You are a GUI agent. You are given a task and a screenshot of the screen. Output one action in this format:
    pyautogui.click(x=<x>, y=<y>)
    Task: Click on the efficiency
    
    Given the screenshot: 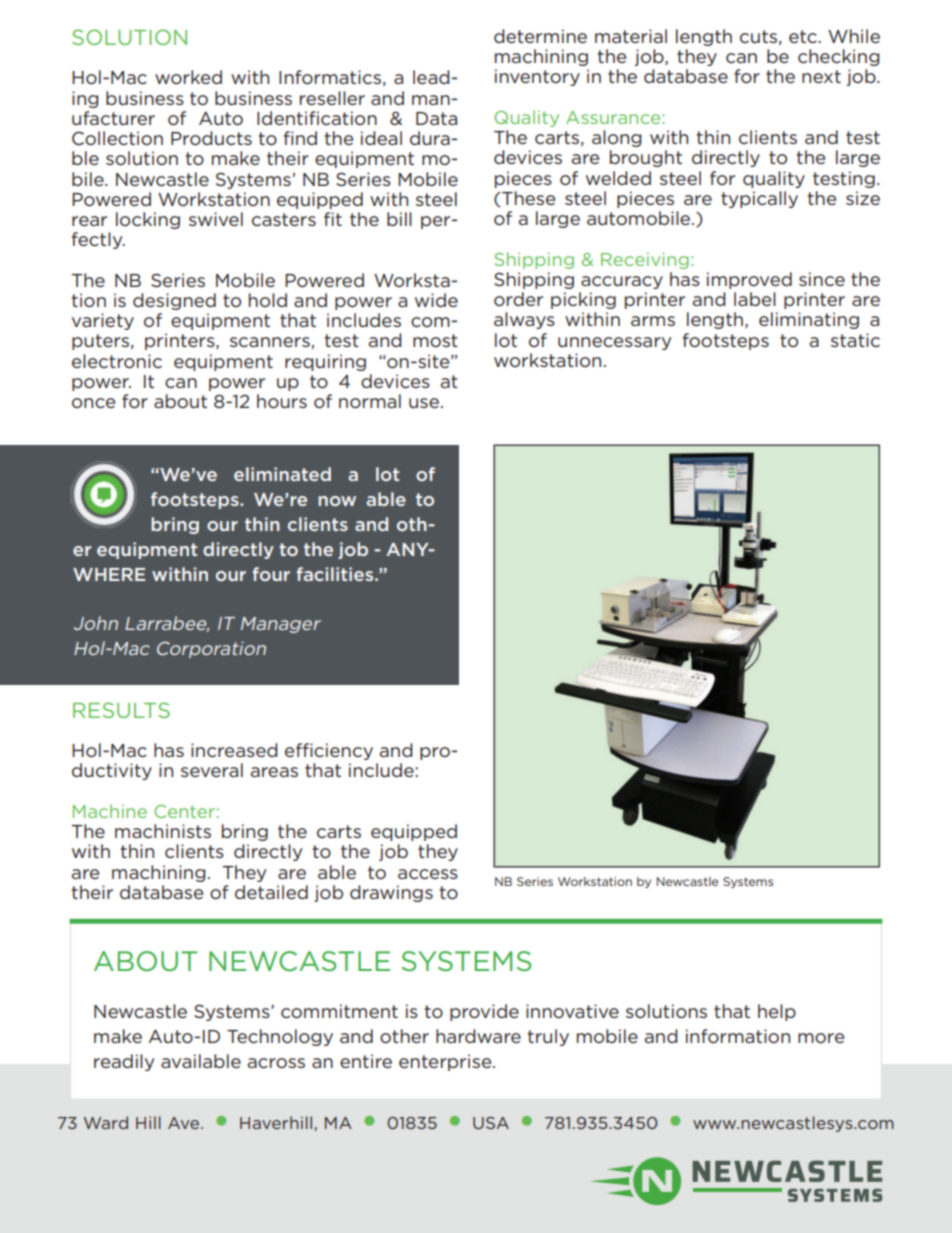 What is the action you would take?
    pyautogui.click(x=329, y=751)
